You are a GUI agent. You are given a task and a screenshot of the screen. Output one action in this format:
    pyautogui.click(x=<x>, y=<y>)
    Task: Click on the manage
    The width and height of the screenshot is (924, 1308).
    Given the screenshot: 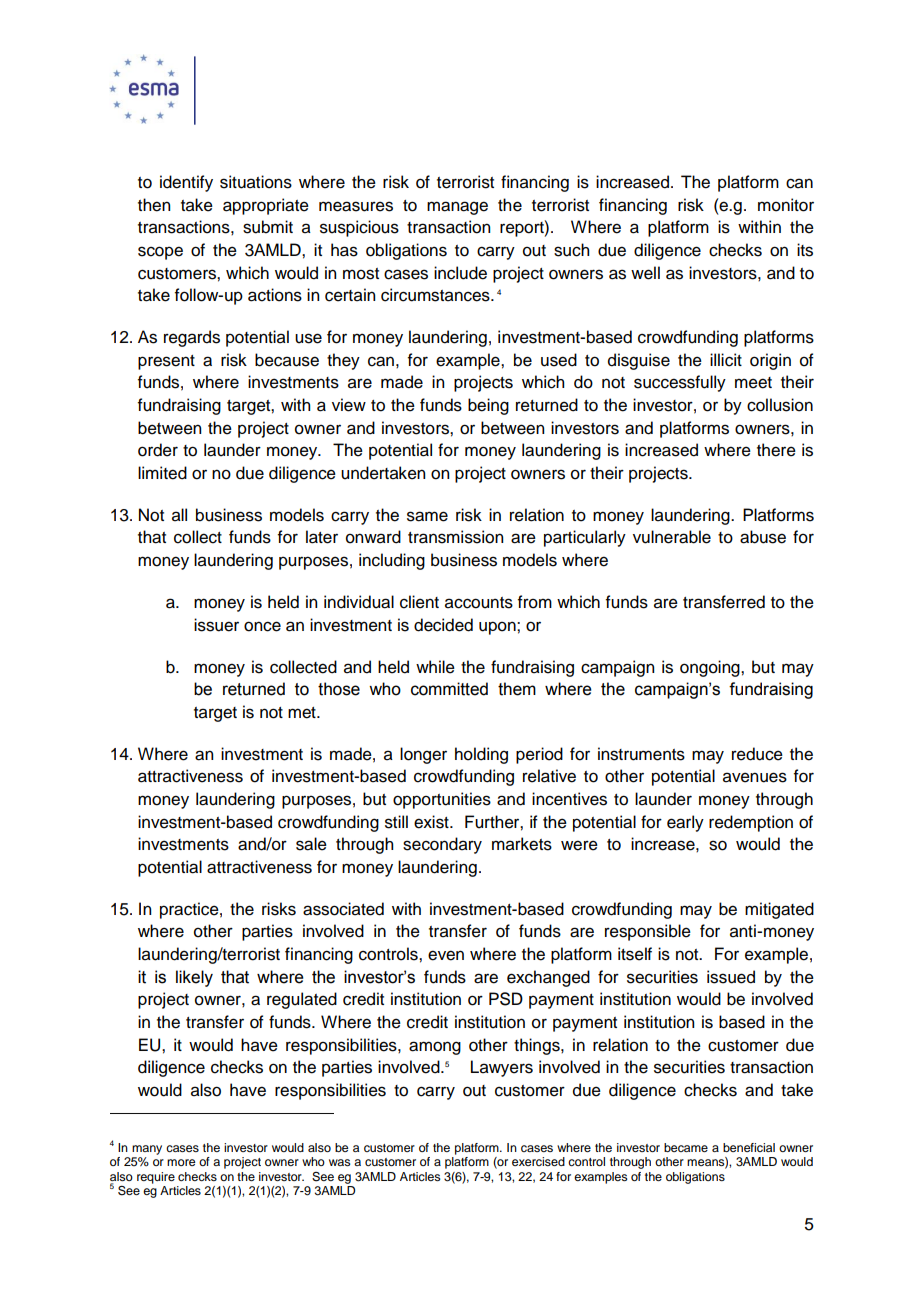 What is the action you would take?
    pyautogui.click(x=457, y=208)
